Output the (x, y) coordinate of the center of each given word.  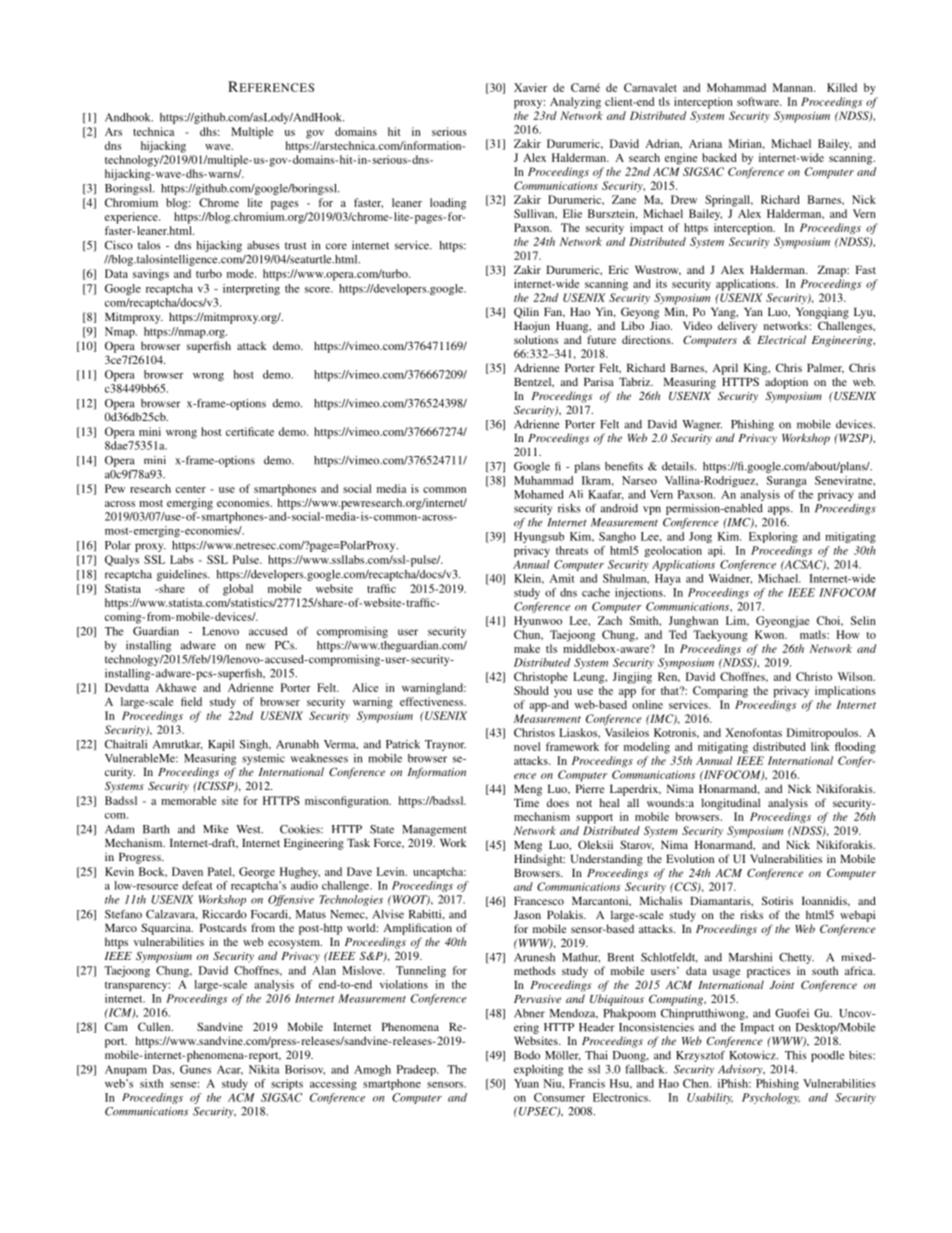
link (820, 746)
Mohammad (736, 87)
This (796, 1055)
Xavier (530, 87)
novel (527, 746)
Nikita (264, 1069)
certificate (250, 431)
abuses (263, 245)
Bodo (527, 1055)
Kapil (221, 745)
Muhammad (543, 480)
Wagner (702, 425)
